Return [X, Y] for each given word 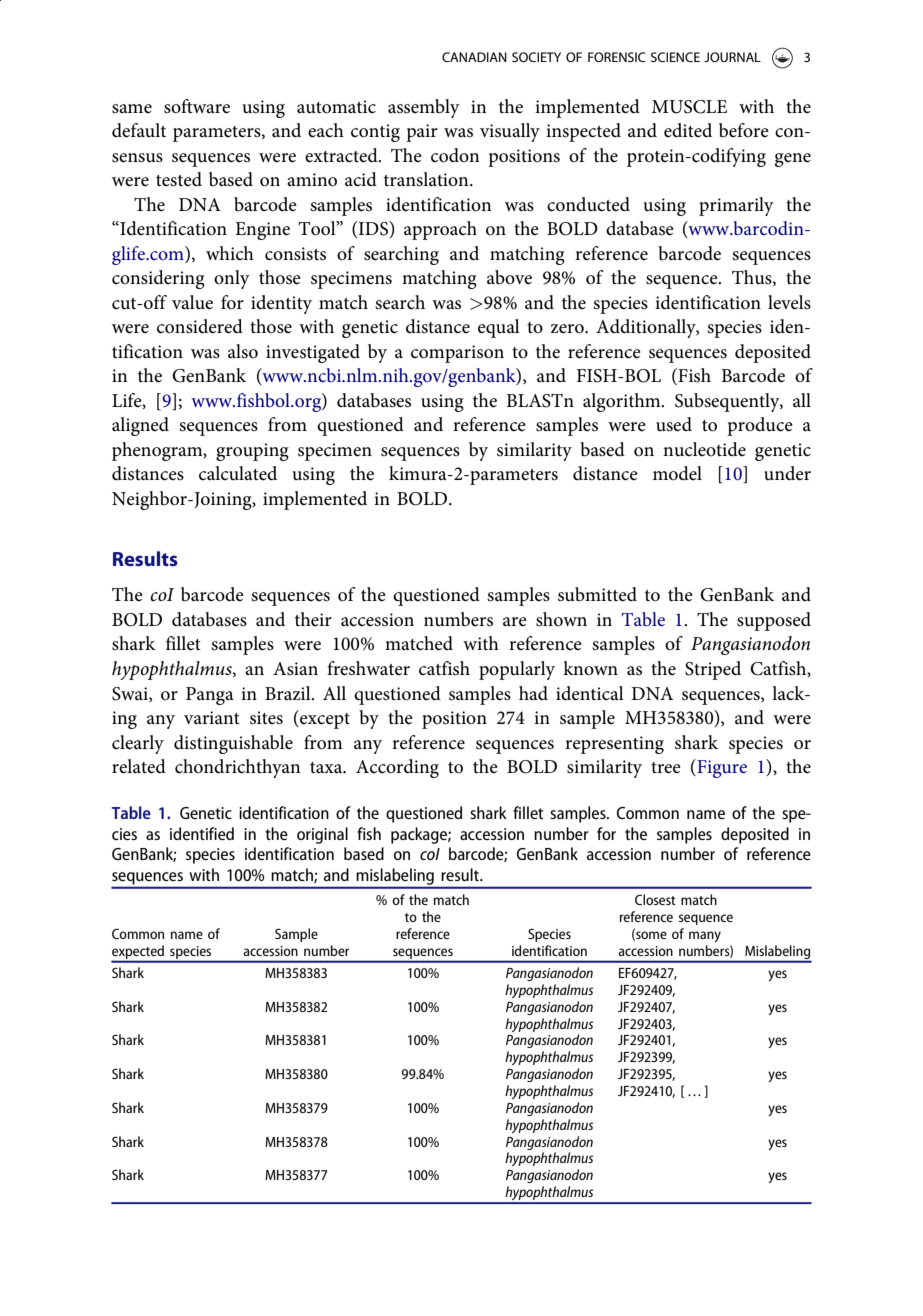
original [322, 835]
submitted [597, 594]
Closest [655, 899]
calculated [238, 473]
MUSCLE [689, 107]
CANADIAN [474, 57]
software [197, 106]
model [677, 473]
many [705, 936]
